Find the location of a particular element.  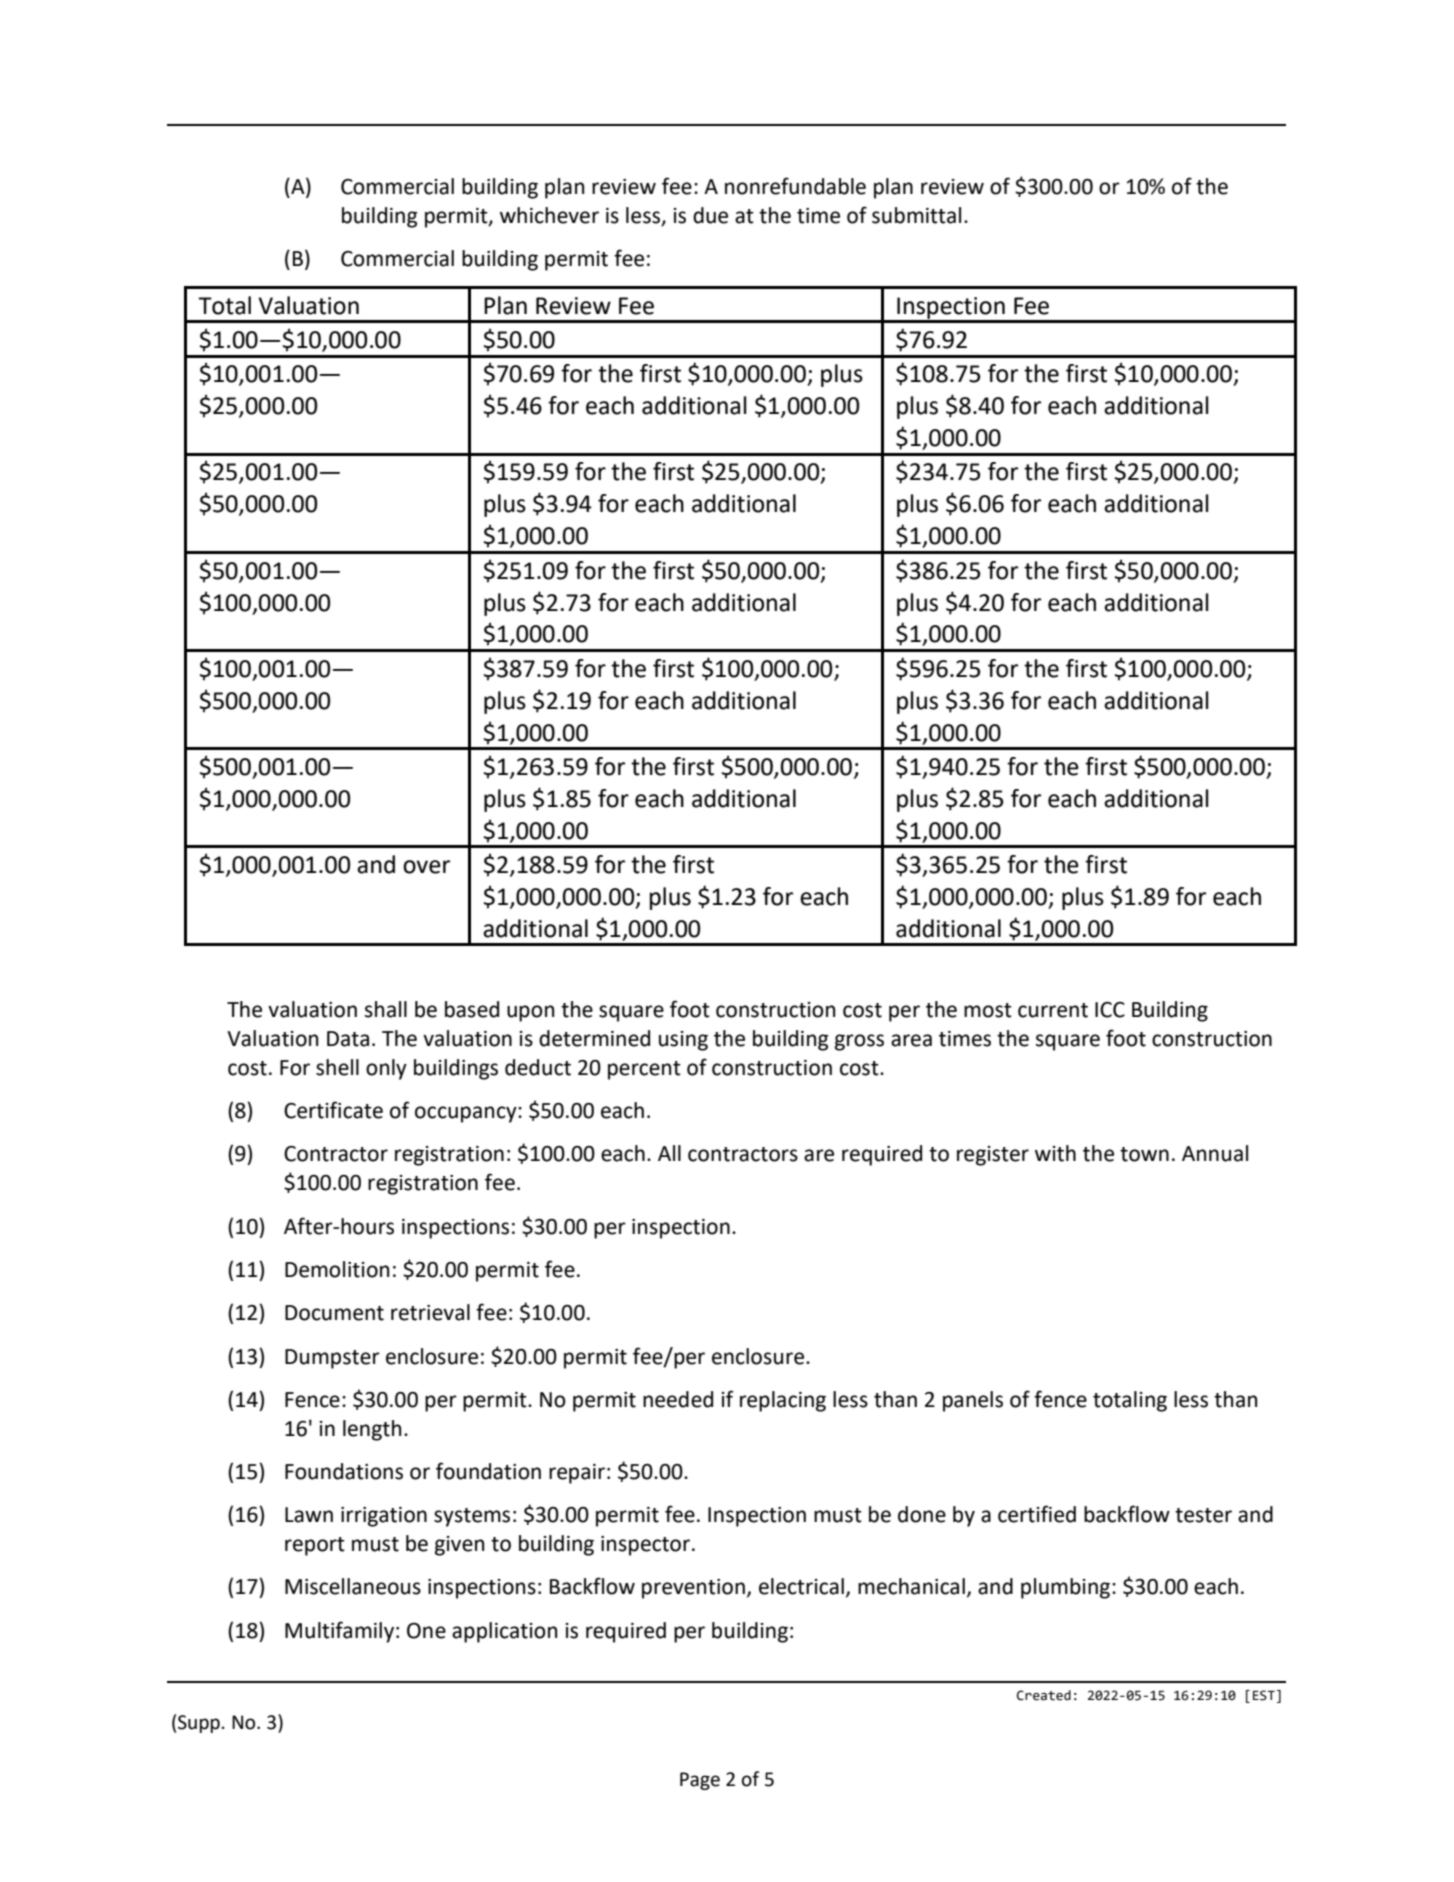

Supp is located at coordinates (199, 1724).
